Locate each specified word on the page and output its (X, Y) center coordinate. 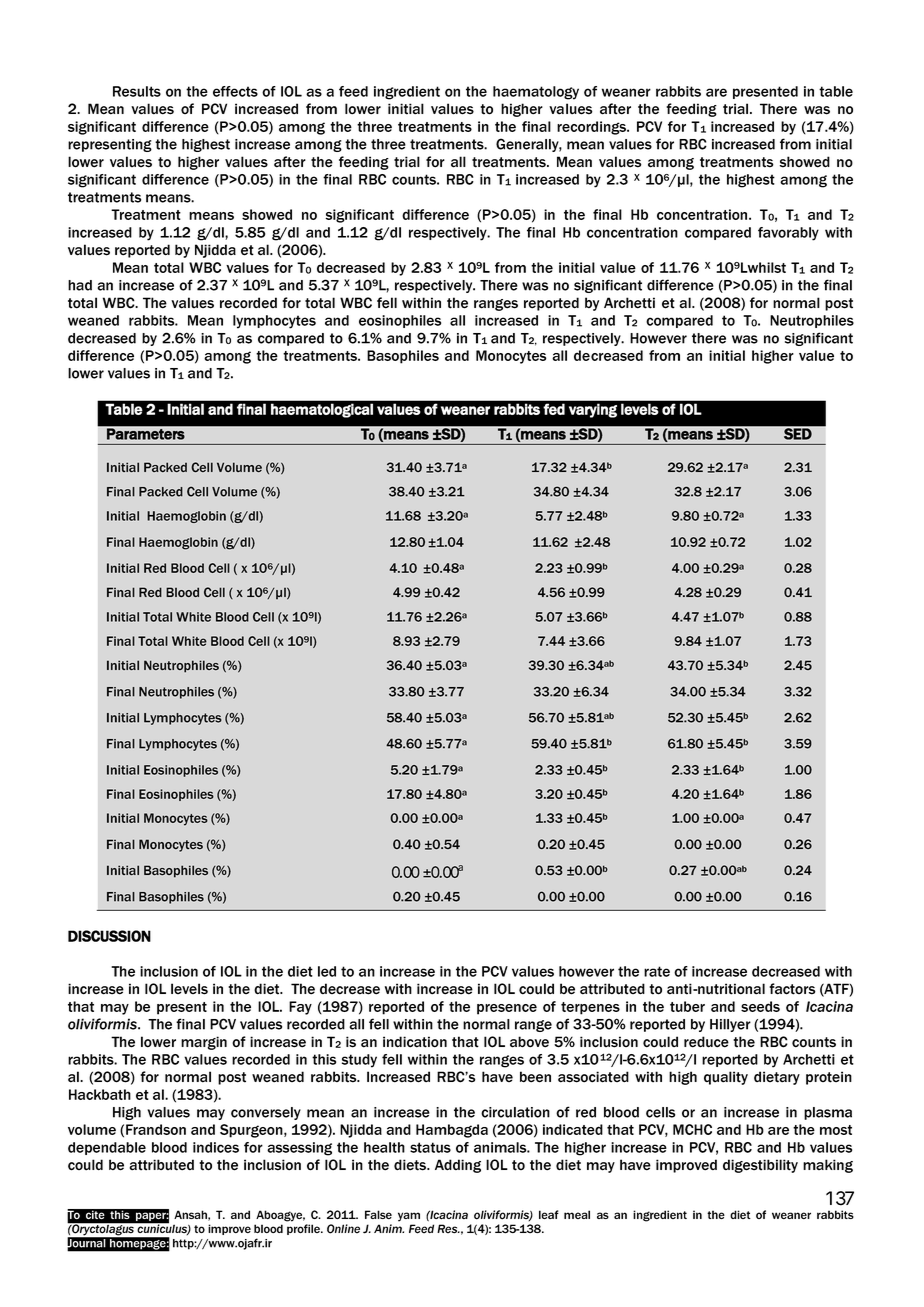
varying (593, 410)
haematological (322, 410)
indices (216, 1147)
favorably (788, 234)
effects (235, 91)
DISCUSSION (109, 936)
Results (137, 91)
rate (657, 971)
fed (554, 409)
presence (507, 1009)
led (327, 971)
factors (792, 989)
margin (204, 1043)
